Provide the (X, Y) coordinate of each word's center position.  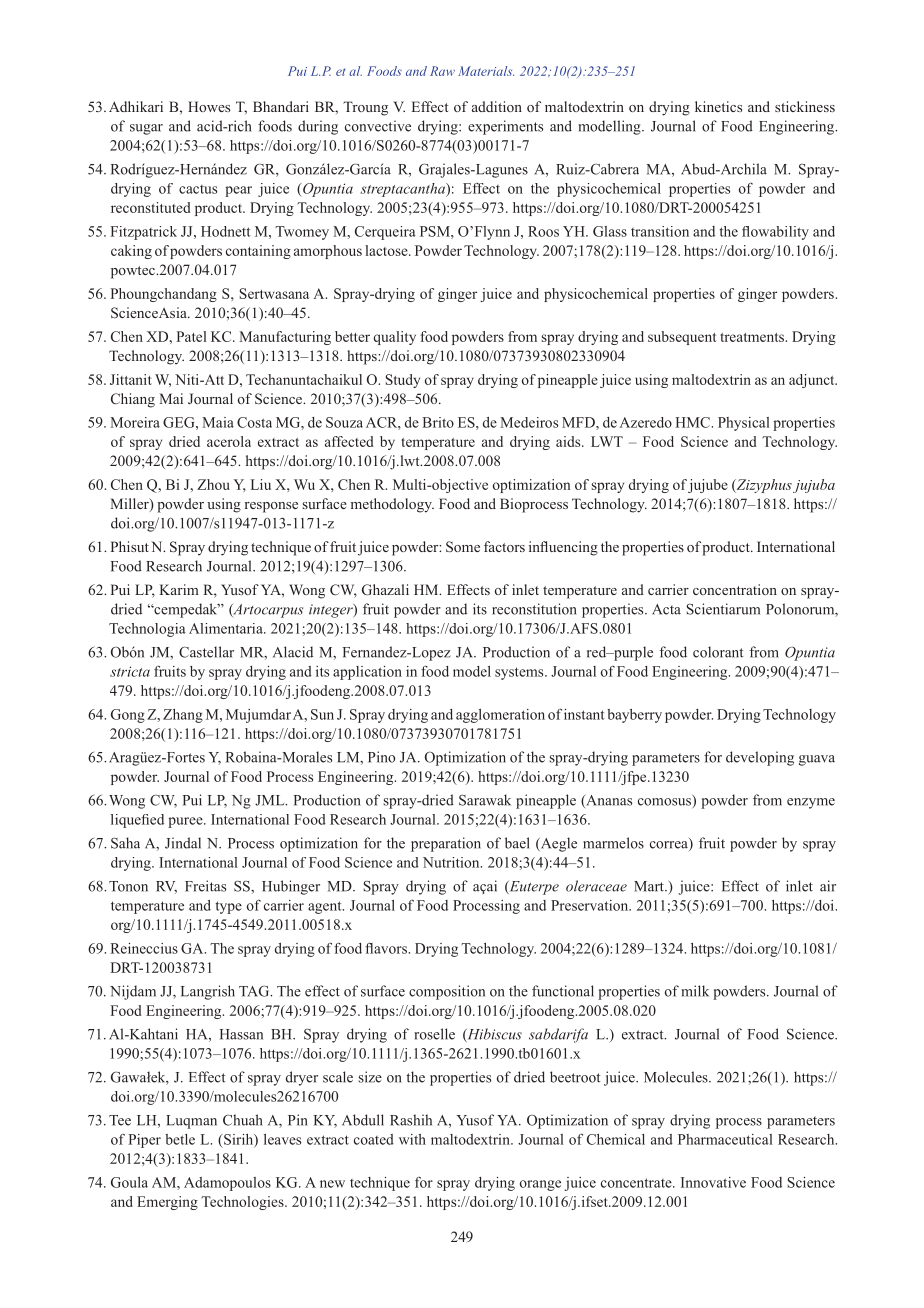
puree (186, 822)
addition (497, 106)
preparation (446, 844)
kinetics (718, 106)
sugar (146, 129)
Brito (438, 422)
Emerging (167, 1203)
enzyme (811, 803)
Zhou (213, 484)
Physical (744, 424)
